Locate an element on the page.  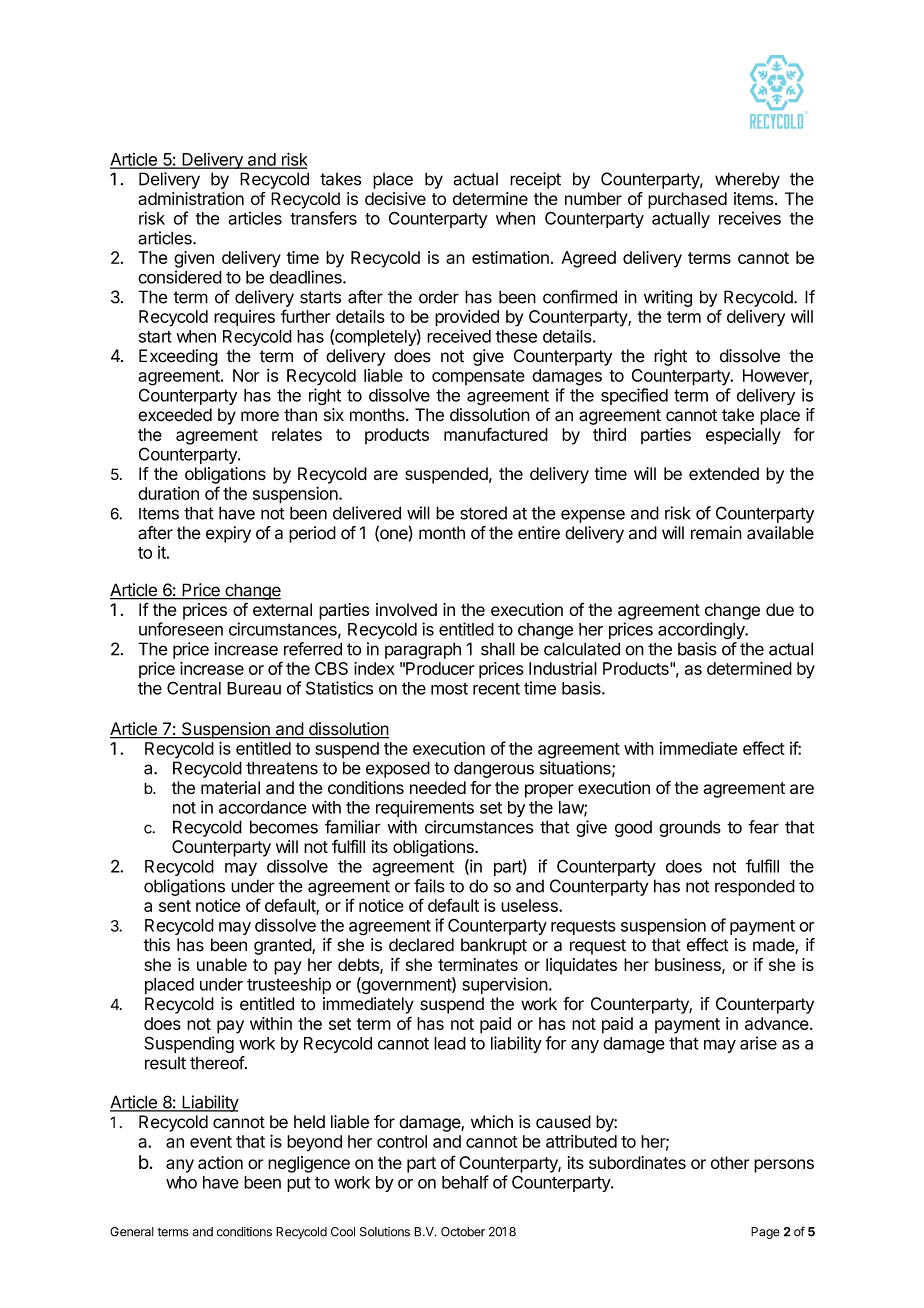
decisive is located at coordinates (395, 199).
